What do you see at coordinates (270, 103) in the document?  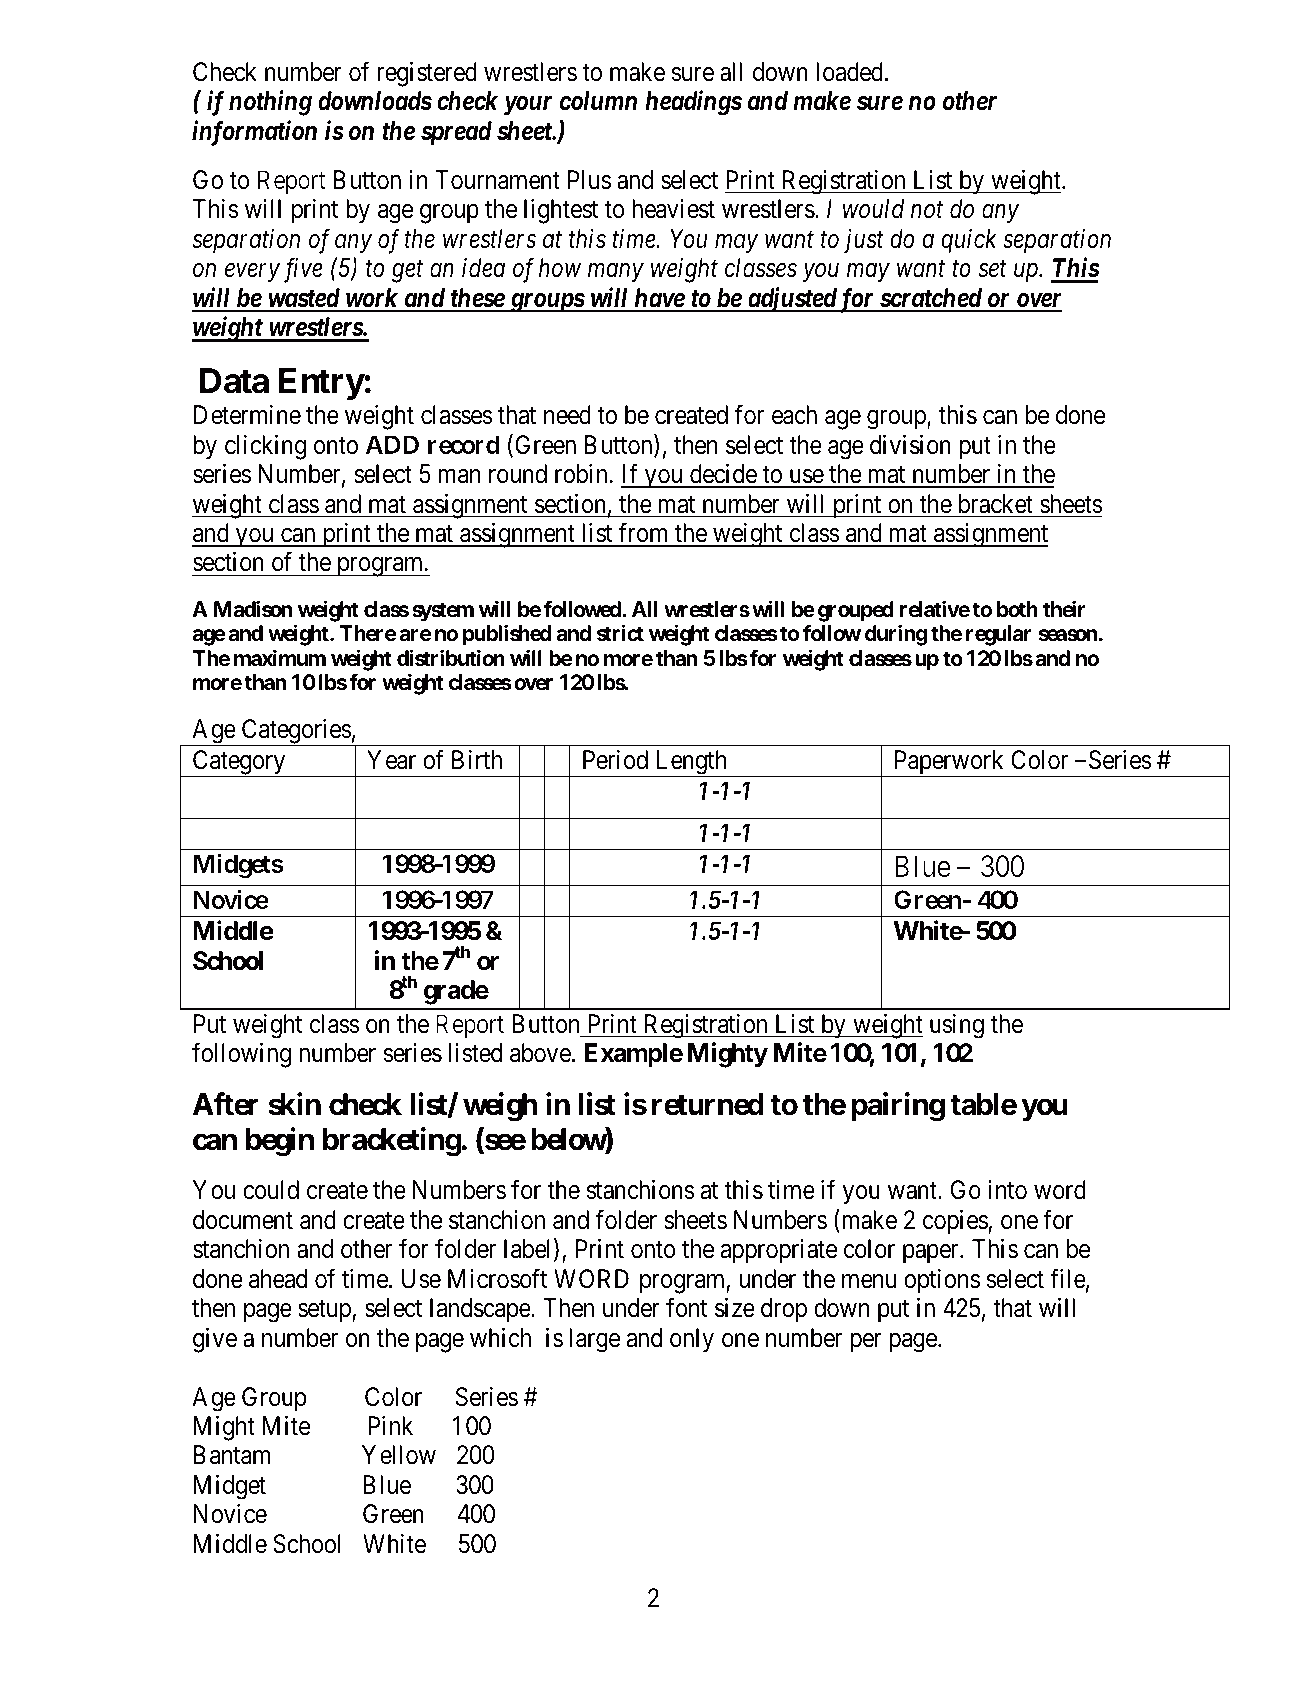 I see `nothing` at bounding box center [270, 103].
